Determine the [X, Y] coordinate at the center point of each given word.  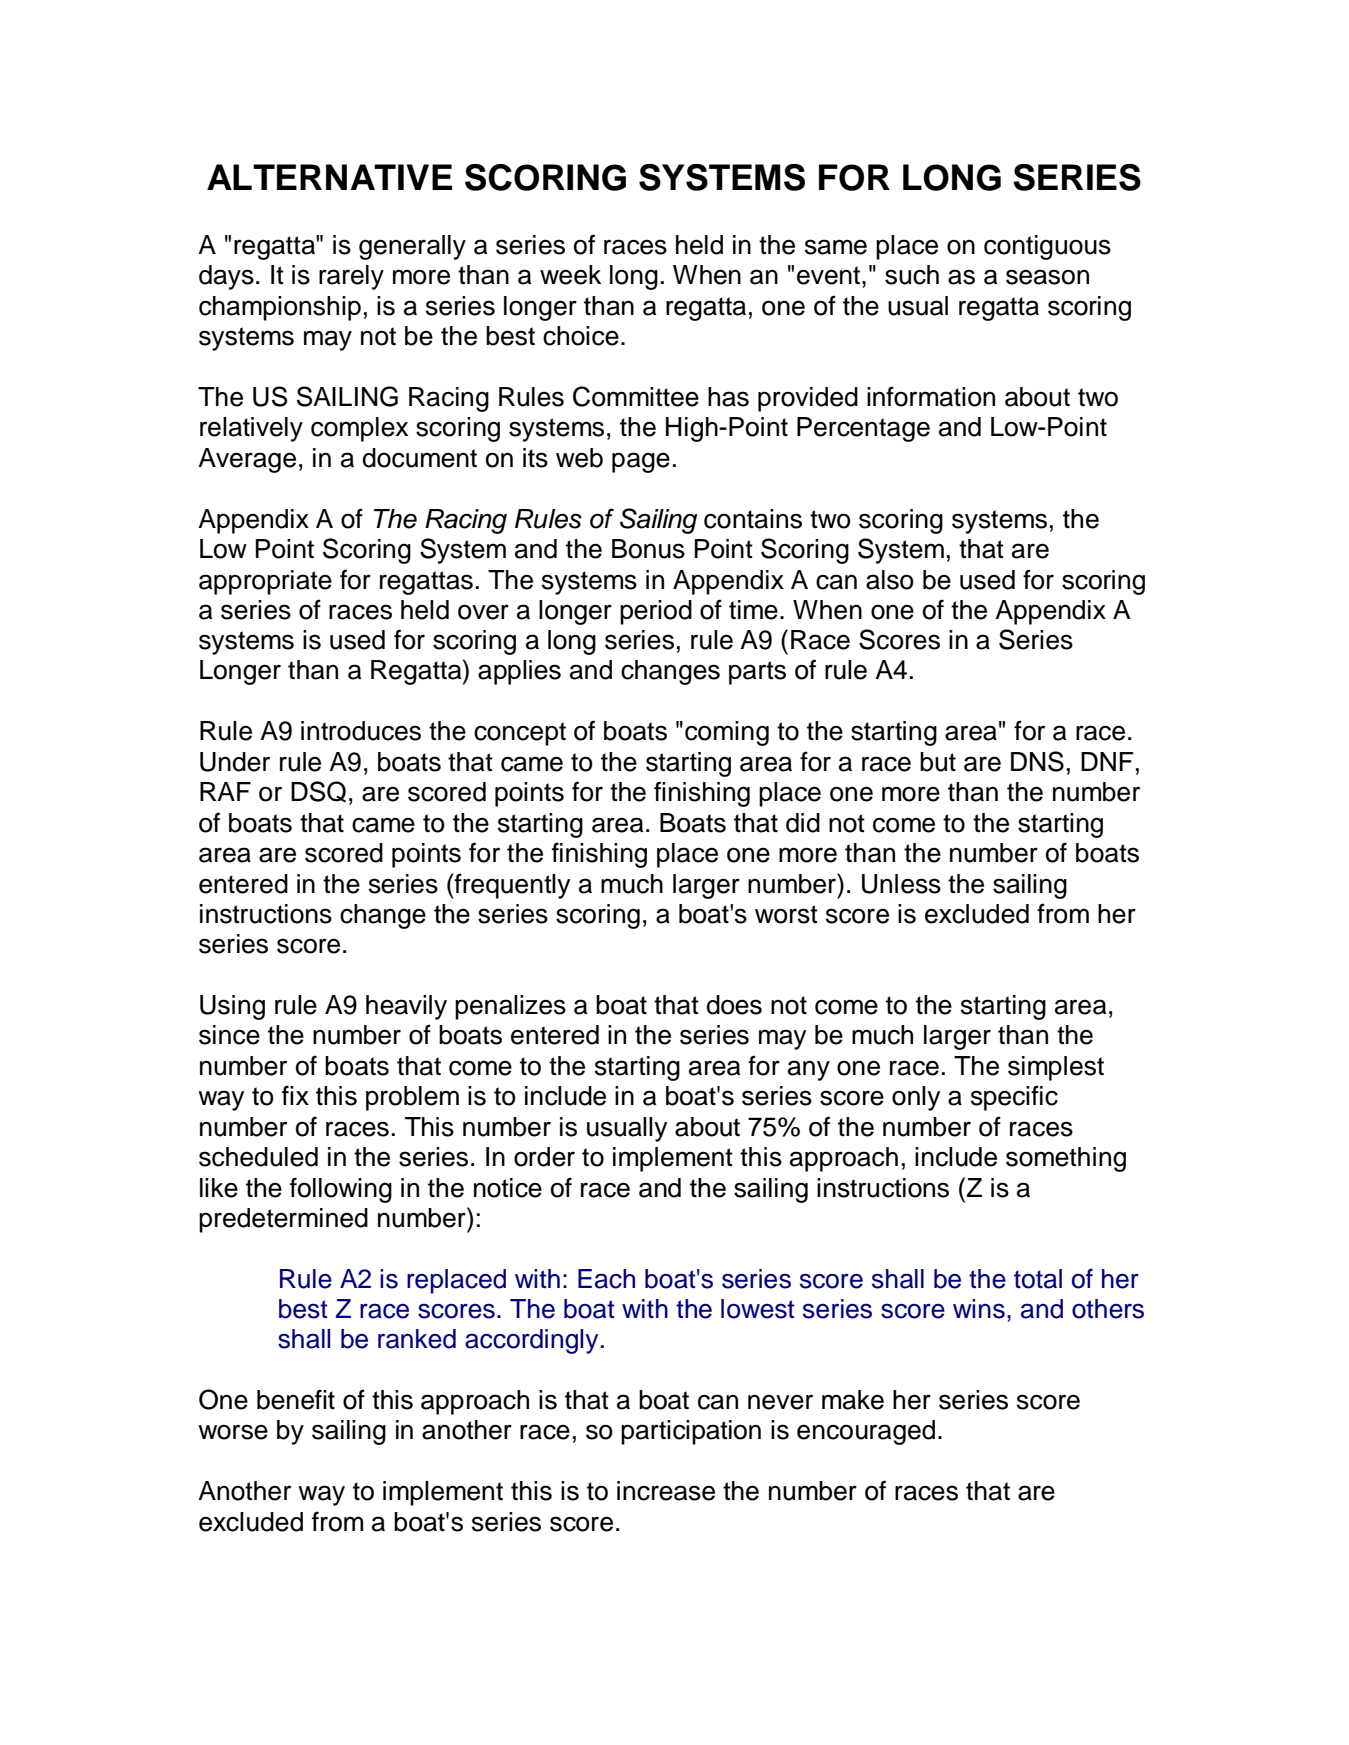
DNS [1037, 761]
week [570, 275]
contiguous [1047, 247]
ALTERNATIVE [329, 177]
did [803, 823]
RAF [225, 791]
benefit [296, 1399]
